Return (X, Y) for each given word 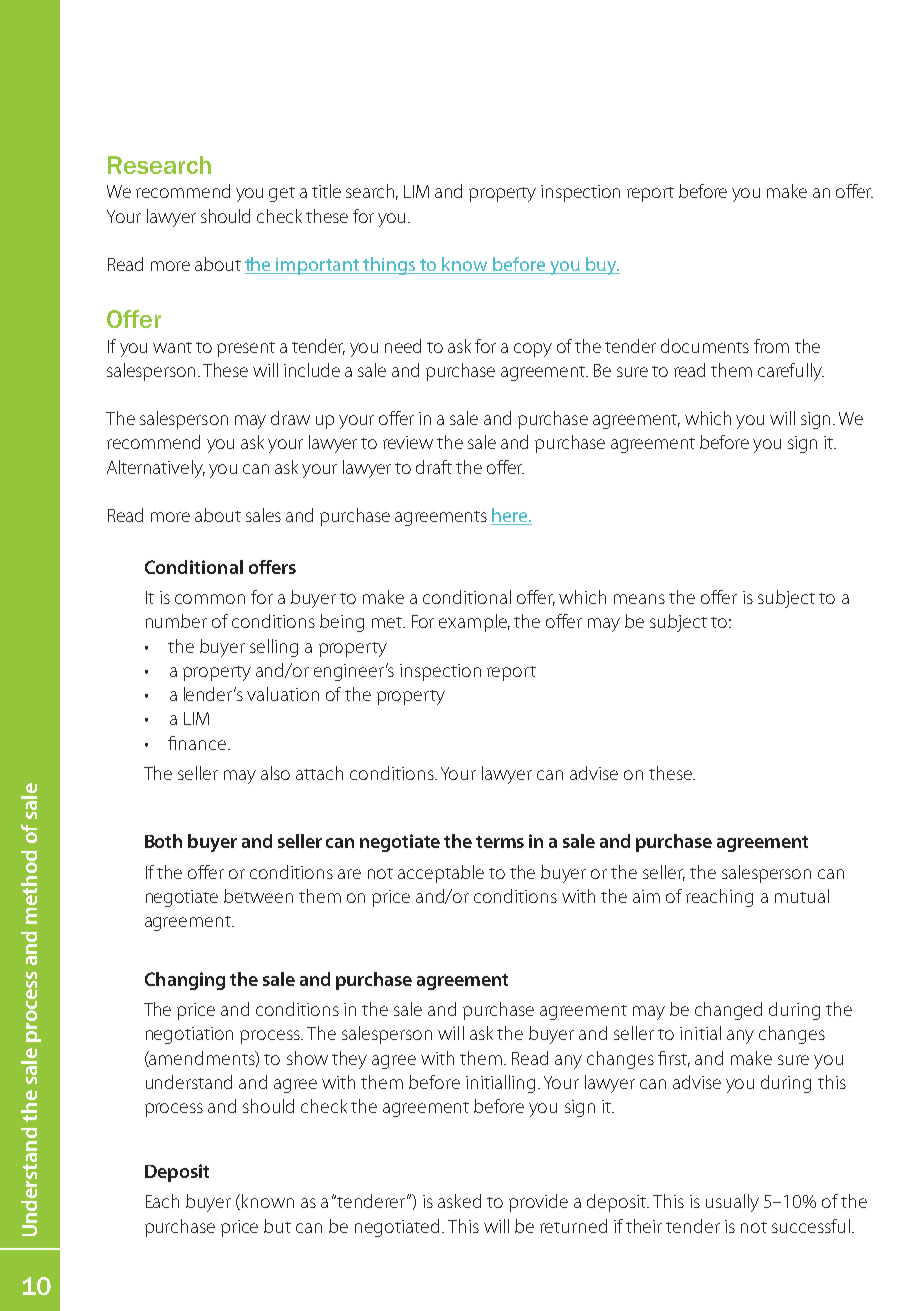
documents (705, 346)
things (390, 266)
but (277, 1226)
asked (459, 1201)
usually (732, 1203)
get (282, 194)
